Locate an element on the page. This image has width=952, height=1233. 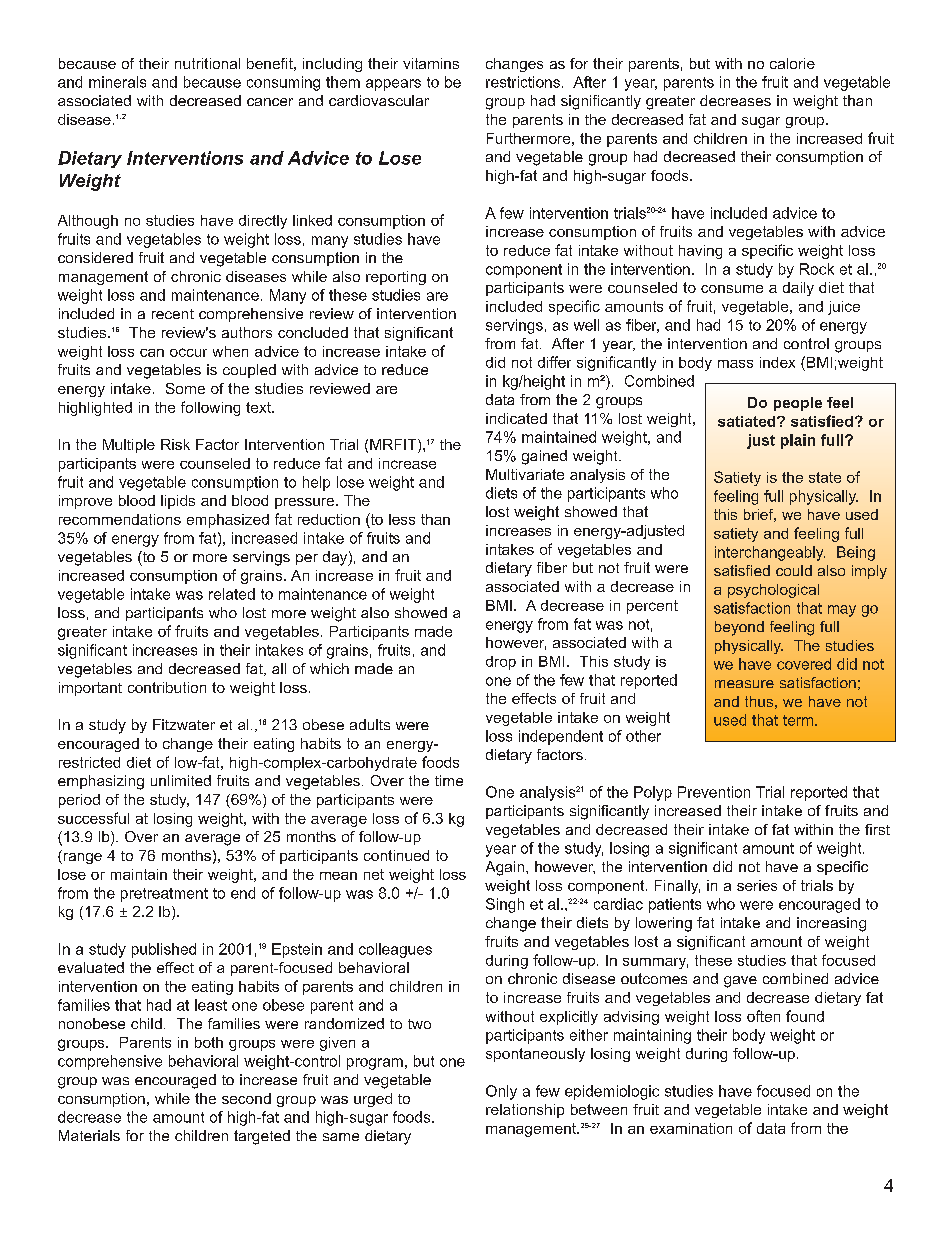
nutritional is located at coordinates (207, 63).
